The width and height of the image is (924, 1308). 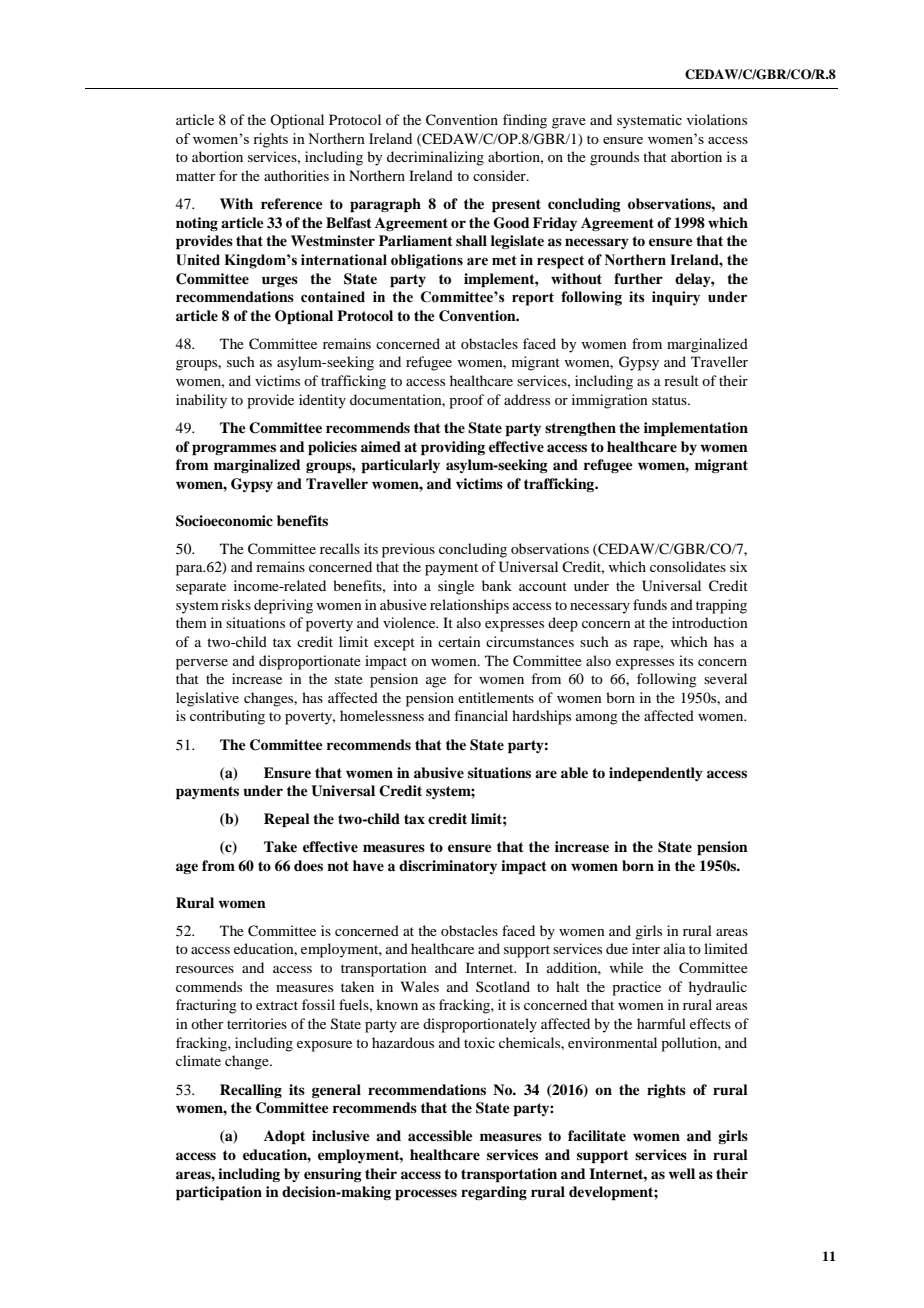 What do you see at coordinates (717, 119) in the image?
I see `violations` at bounding box center [717, 119].
